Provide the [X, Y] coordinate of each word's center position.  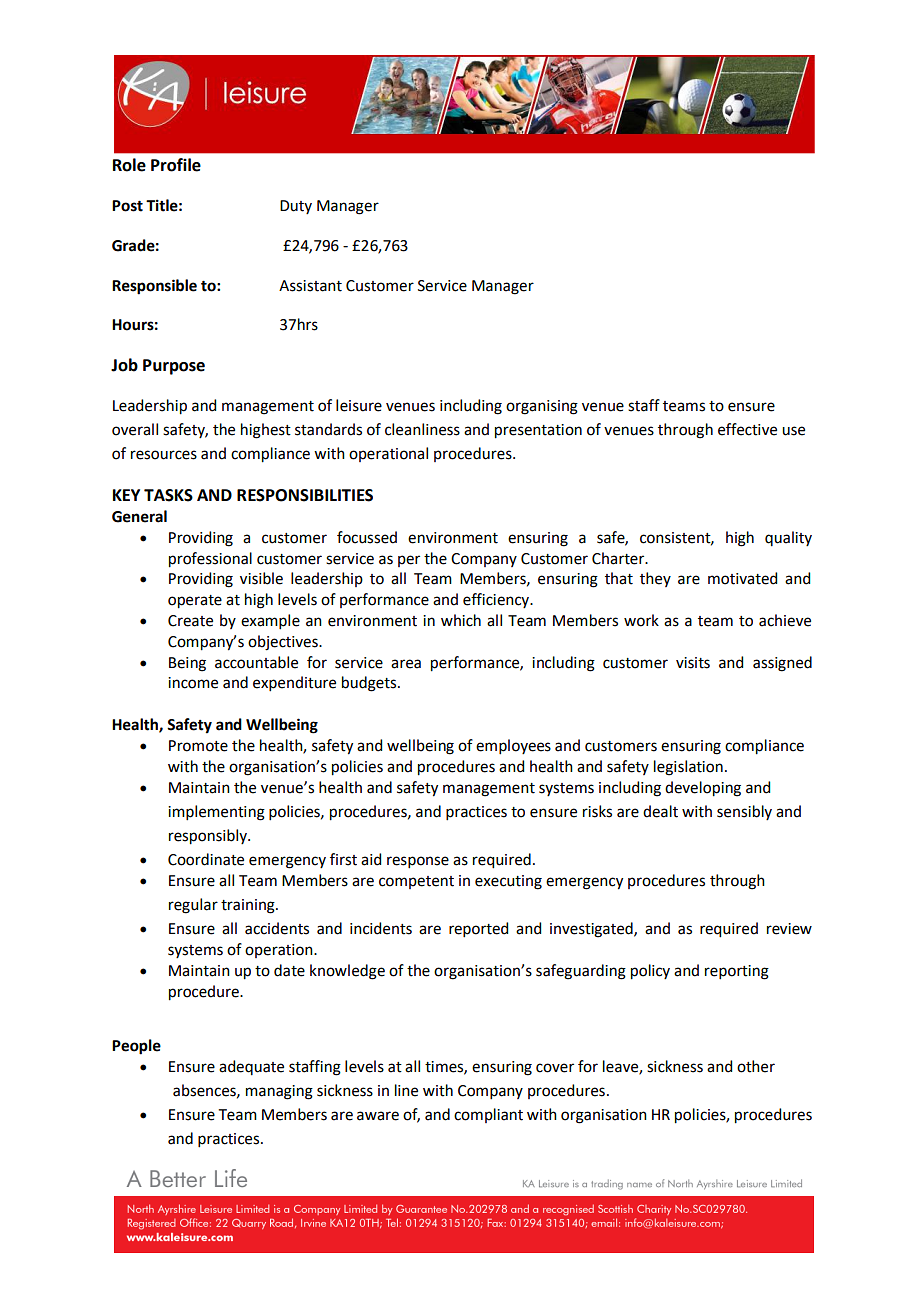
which [461, 620]
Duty [296, 207]
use [793, 431]
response [418, 862]
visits [693, 663]
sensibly [744, 812]
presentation [538, 431]
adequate [251, 1067]
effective [747, 429]
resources [164, 455]
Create [190, 621]
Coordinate [206, 859]
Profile [176, 165]
